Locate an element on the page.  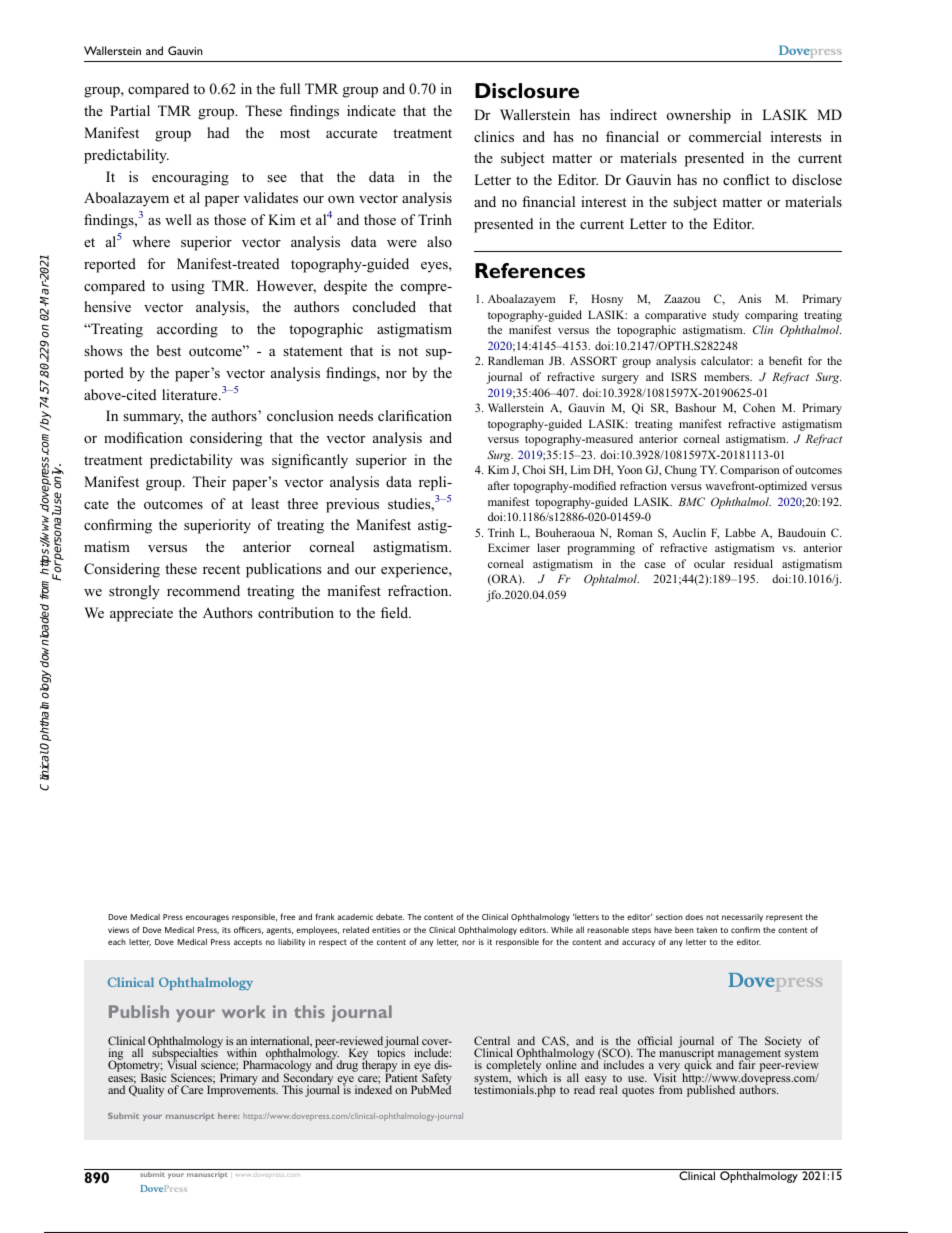
Disclosure is located at coordinates (527, 90).
